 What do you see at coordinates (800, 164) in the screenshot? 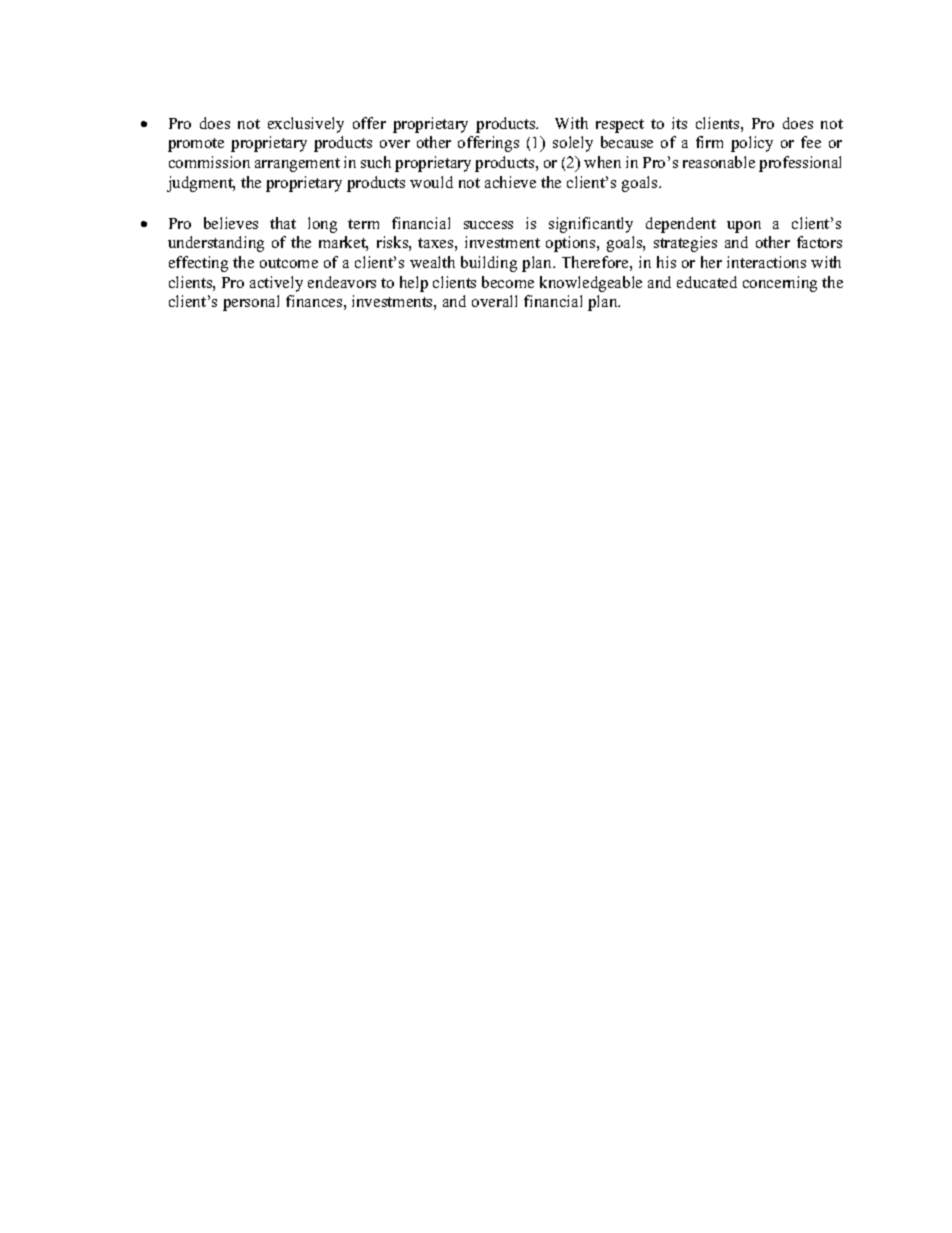
I see `professional` at bounding box center [800, 164].
